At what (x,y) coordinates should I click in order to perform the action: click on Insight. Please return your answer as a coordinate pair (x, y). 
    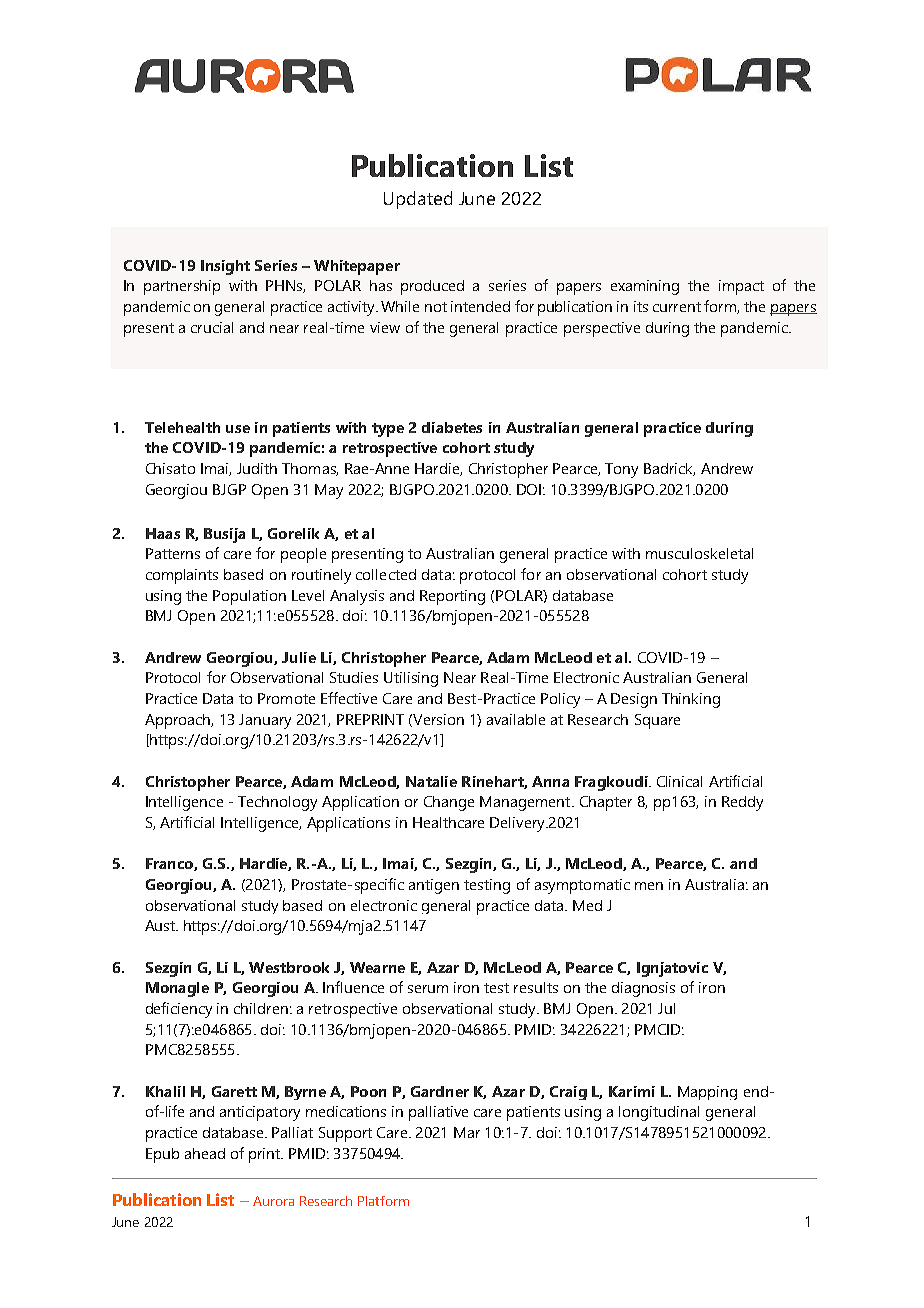
    Looking at the image, I should click on (225, 267).
